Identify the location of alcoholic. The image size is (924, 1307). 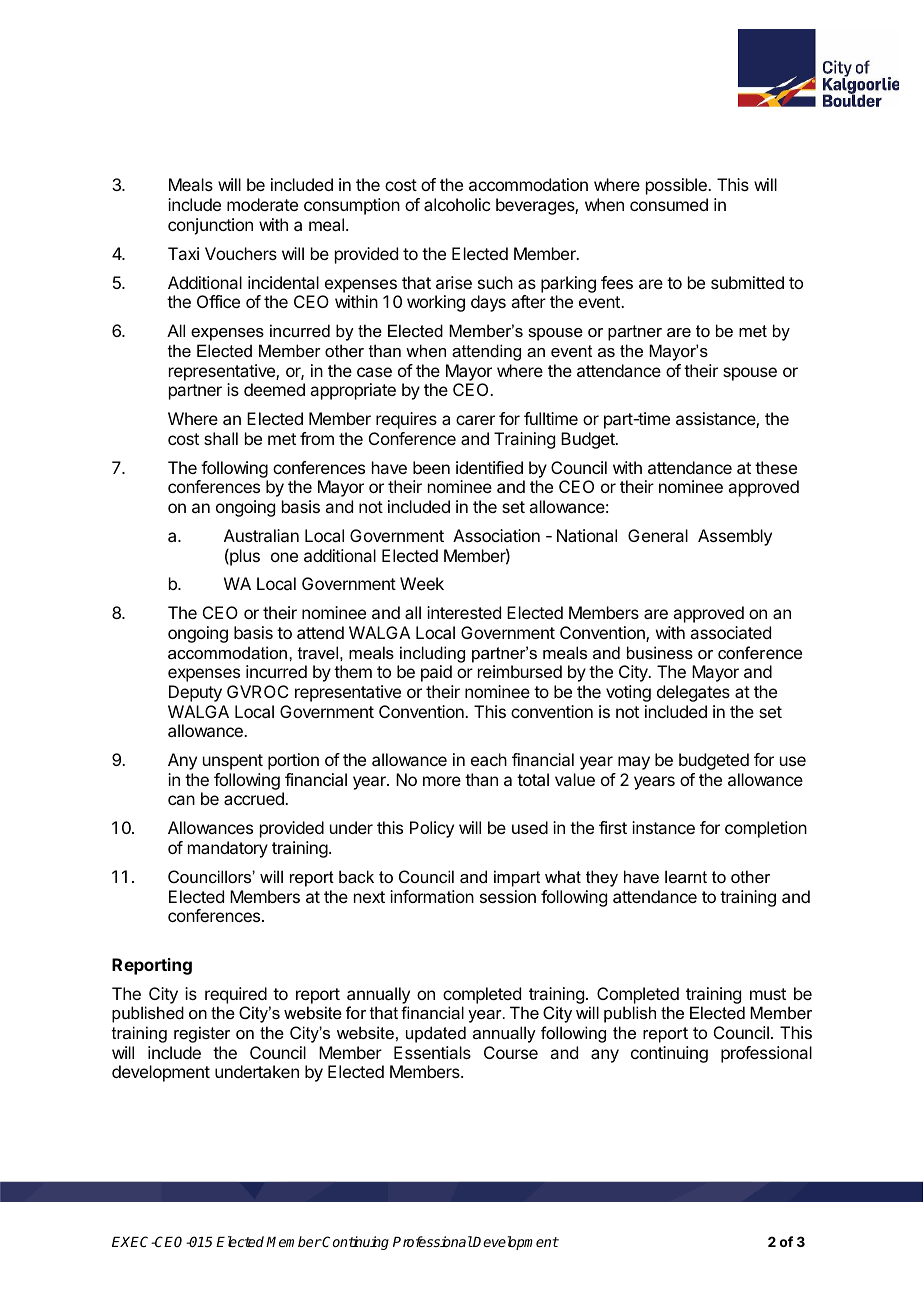
(457, 204).
